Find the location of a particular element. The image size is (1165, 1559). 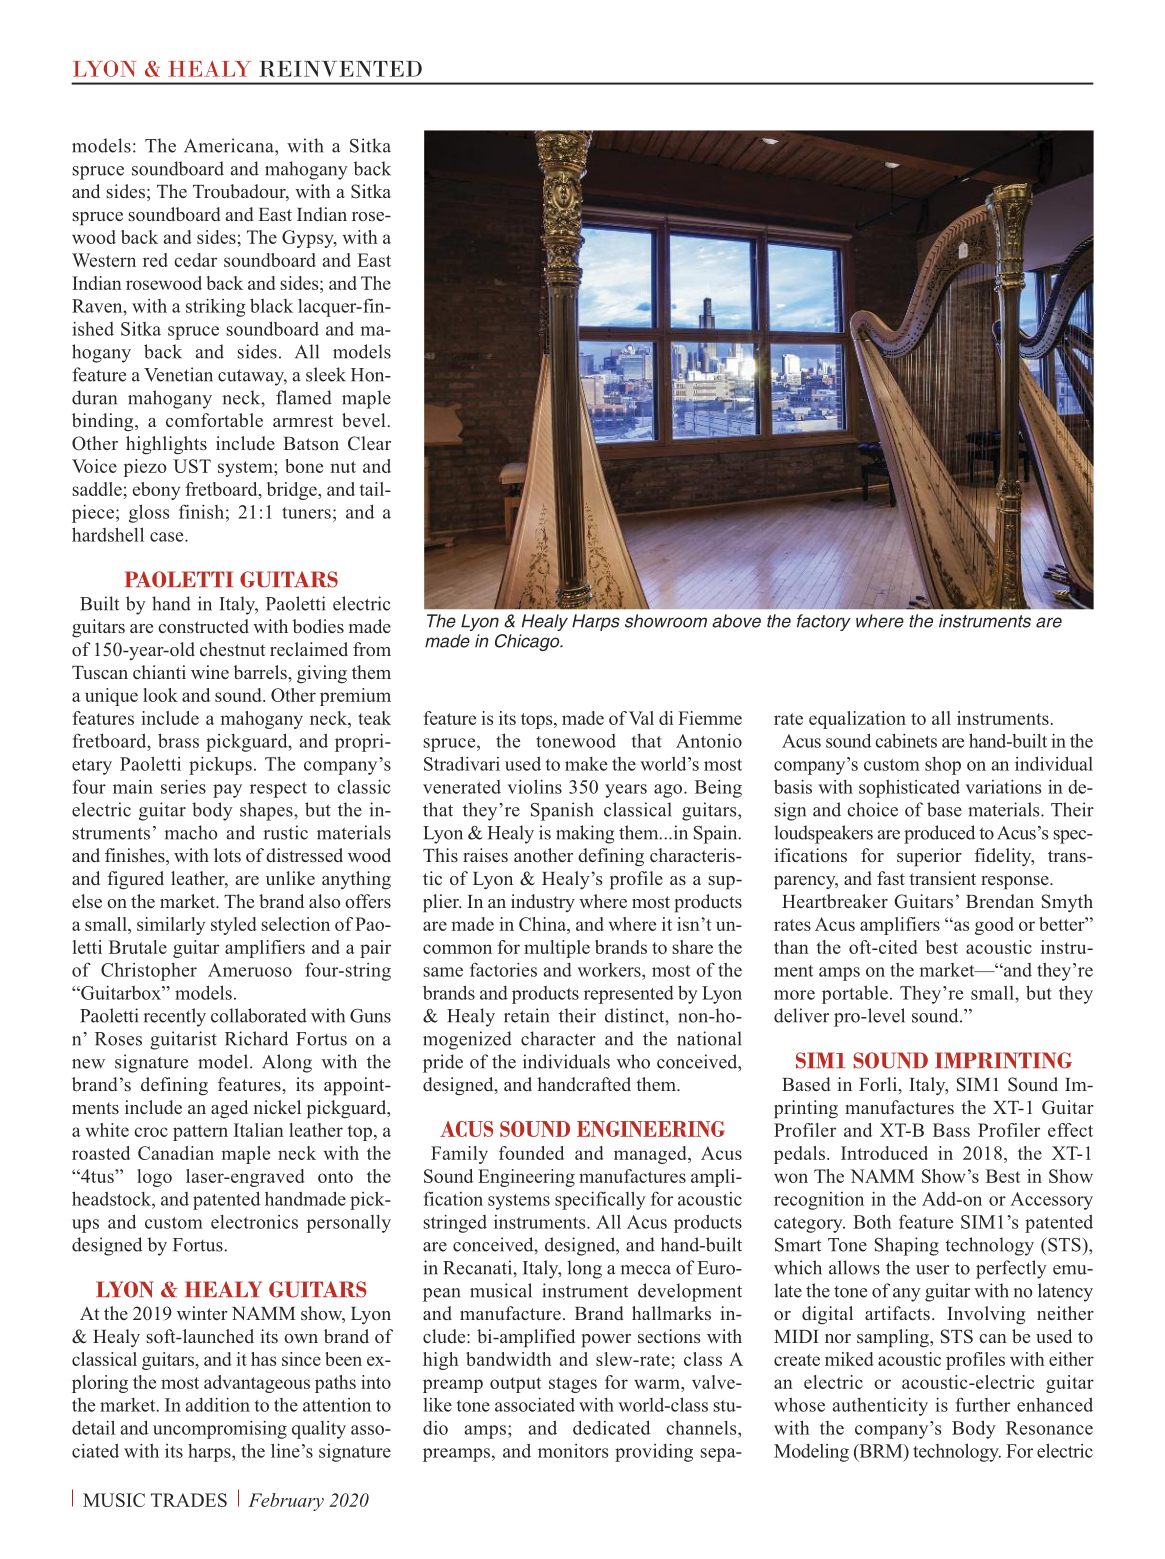

factory is located at coordinates (824, 622).
